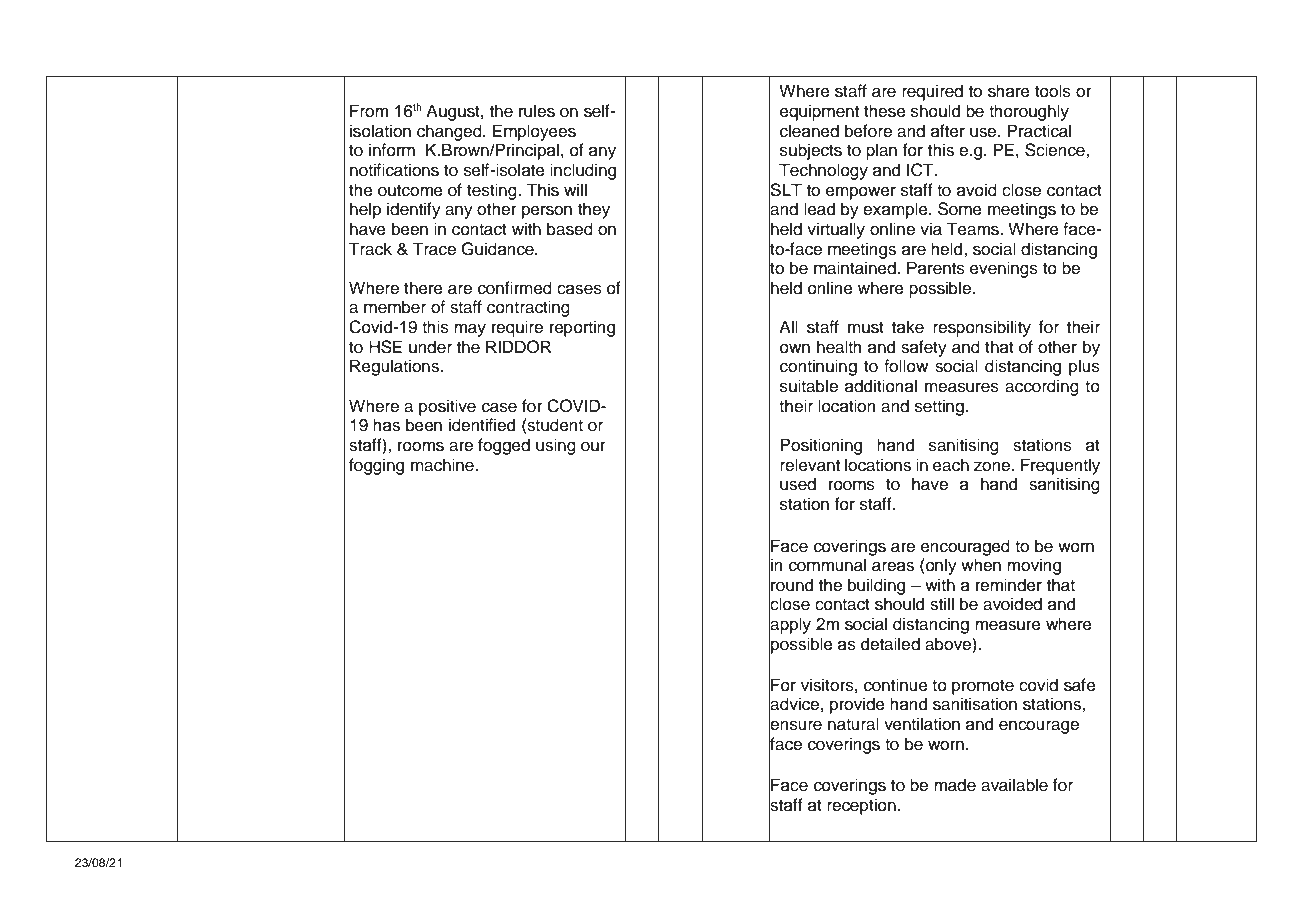  Describe the element at coordinates (861, 806) in the screenshot. I see `reception` at that location.
